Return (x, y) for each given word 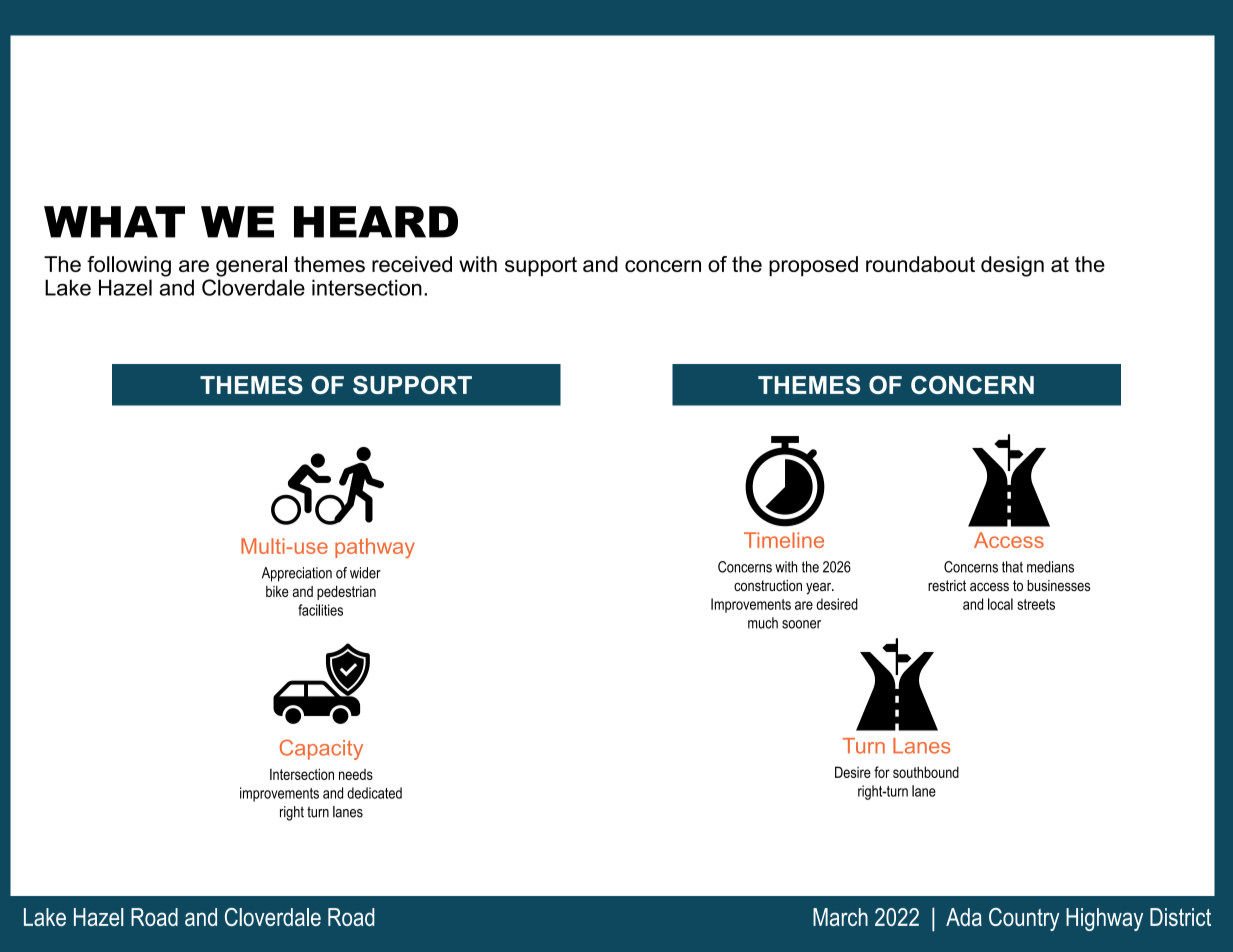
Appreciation (297, 574)
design (1012, 266)
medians (1050, 567)
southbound (926, 772)
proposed (813, 266)
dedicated (374, 793)
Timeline (784, 540)
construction (768, 585)
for (882, 772)
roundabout (920, 264)
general (251, 266)
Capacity (321, 749)
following (129, 266)
